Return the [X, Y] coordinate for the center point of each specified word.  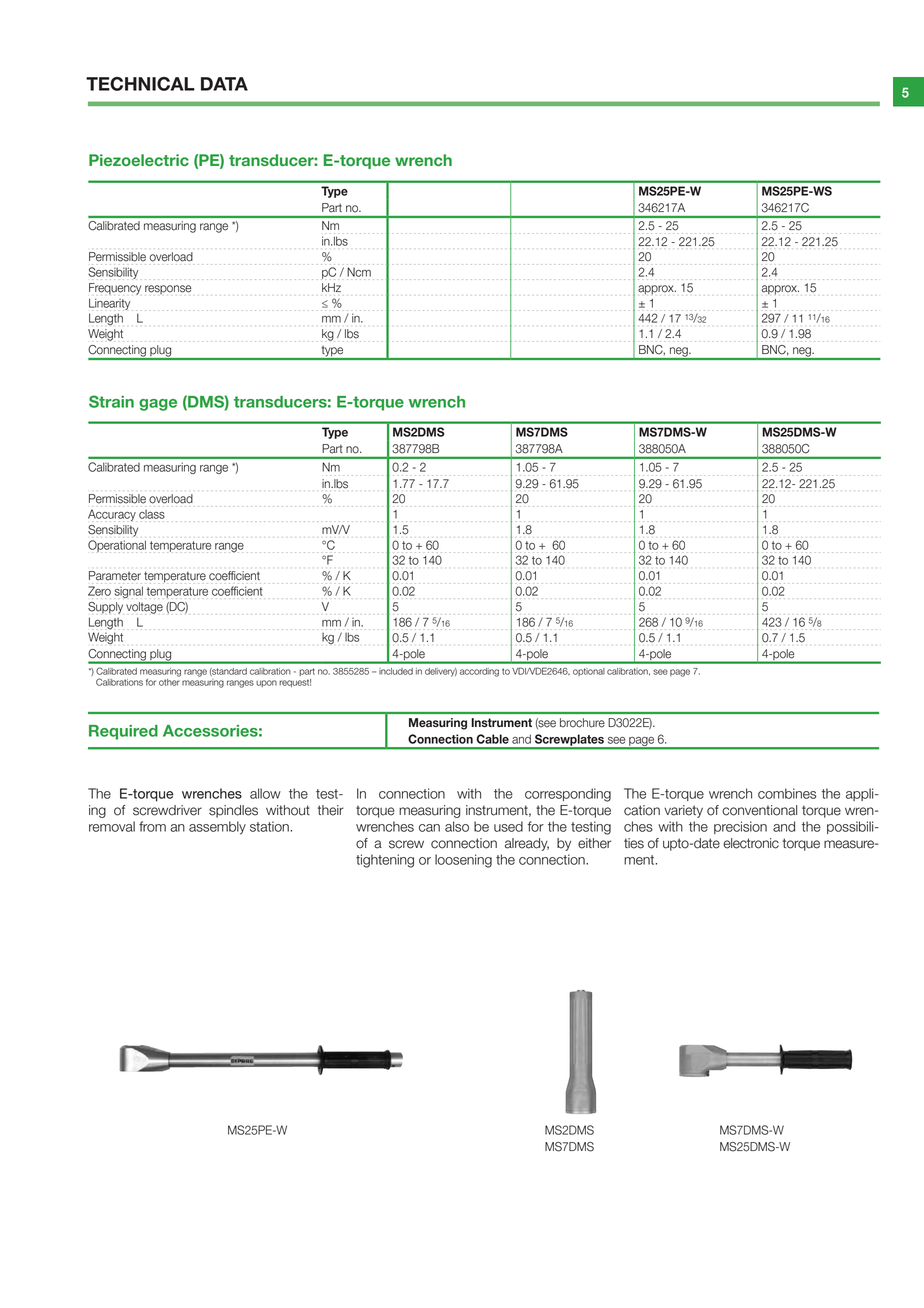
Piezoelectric [139, 160]
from [152, 826]
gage [158, 405]
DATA [224, 84]
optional [589, 672]
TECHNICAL [140, 84]
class [152, 514]
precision [740, 827]
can [429, 828]
